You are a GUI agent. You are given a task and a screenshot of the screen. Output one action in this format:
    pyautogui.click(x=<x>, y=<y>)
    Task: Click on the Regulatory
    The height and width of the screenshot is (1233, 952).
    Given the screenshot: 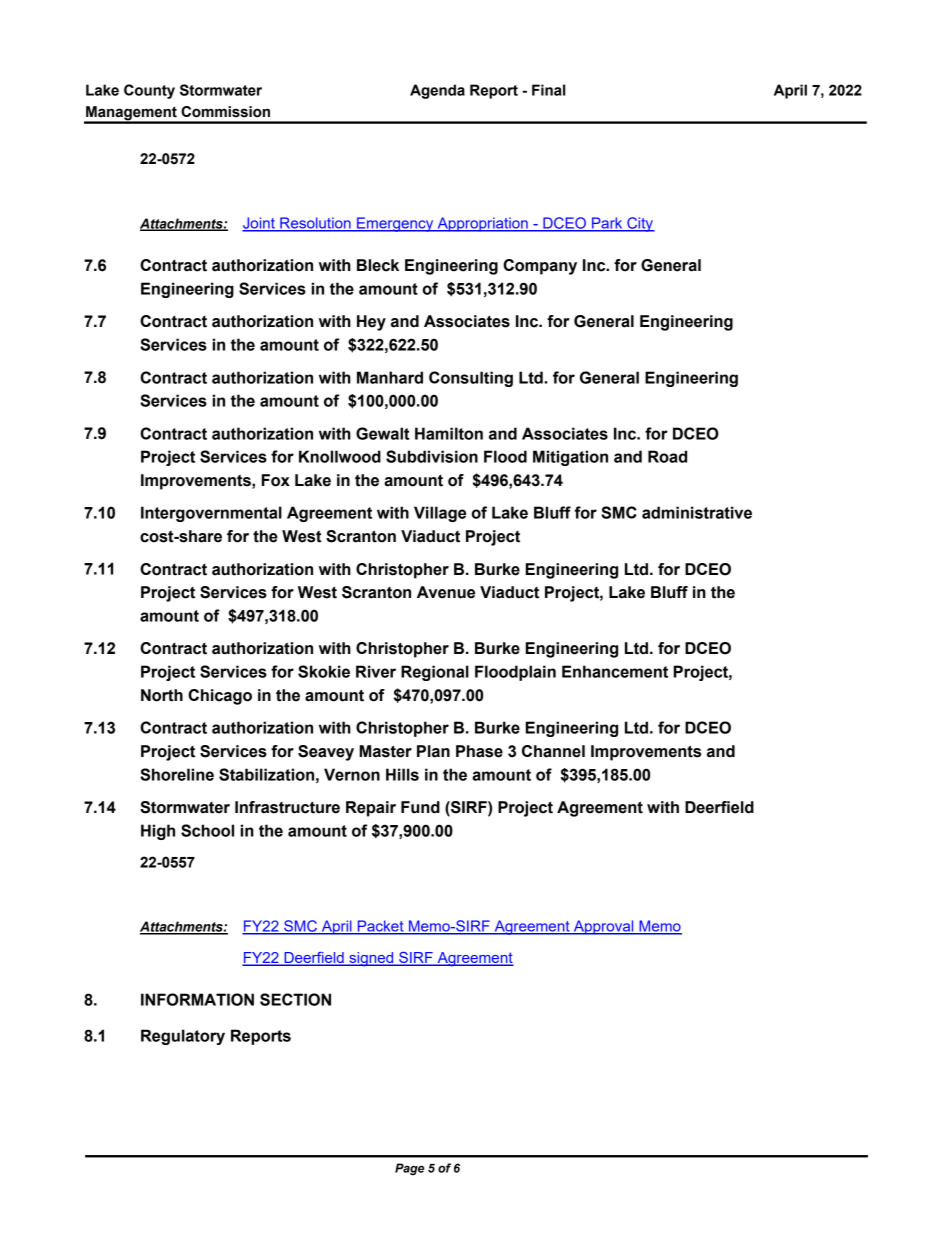 What is the action you would take?
    pyautogui.click(x=183, y=1037)
